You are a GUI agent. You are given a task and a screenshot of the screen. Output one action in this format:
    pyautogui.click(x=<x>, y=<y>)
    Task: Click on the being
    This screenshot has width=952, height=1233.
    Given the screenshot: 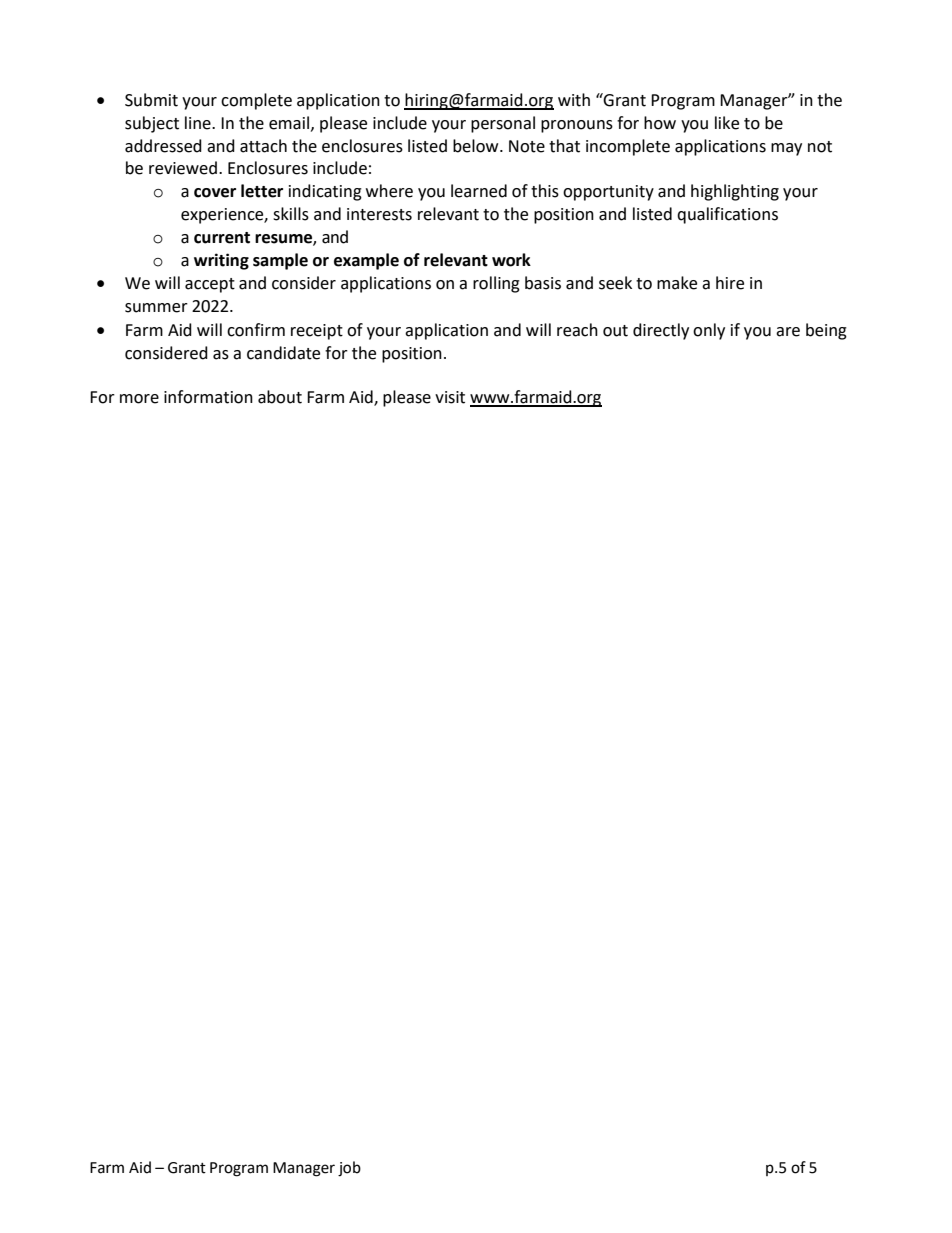 What is the action you would take?
    pyautogui.click(x=826, y=331)
